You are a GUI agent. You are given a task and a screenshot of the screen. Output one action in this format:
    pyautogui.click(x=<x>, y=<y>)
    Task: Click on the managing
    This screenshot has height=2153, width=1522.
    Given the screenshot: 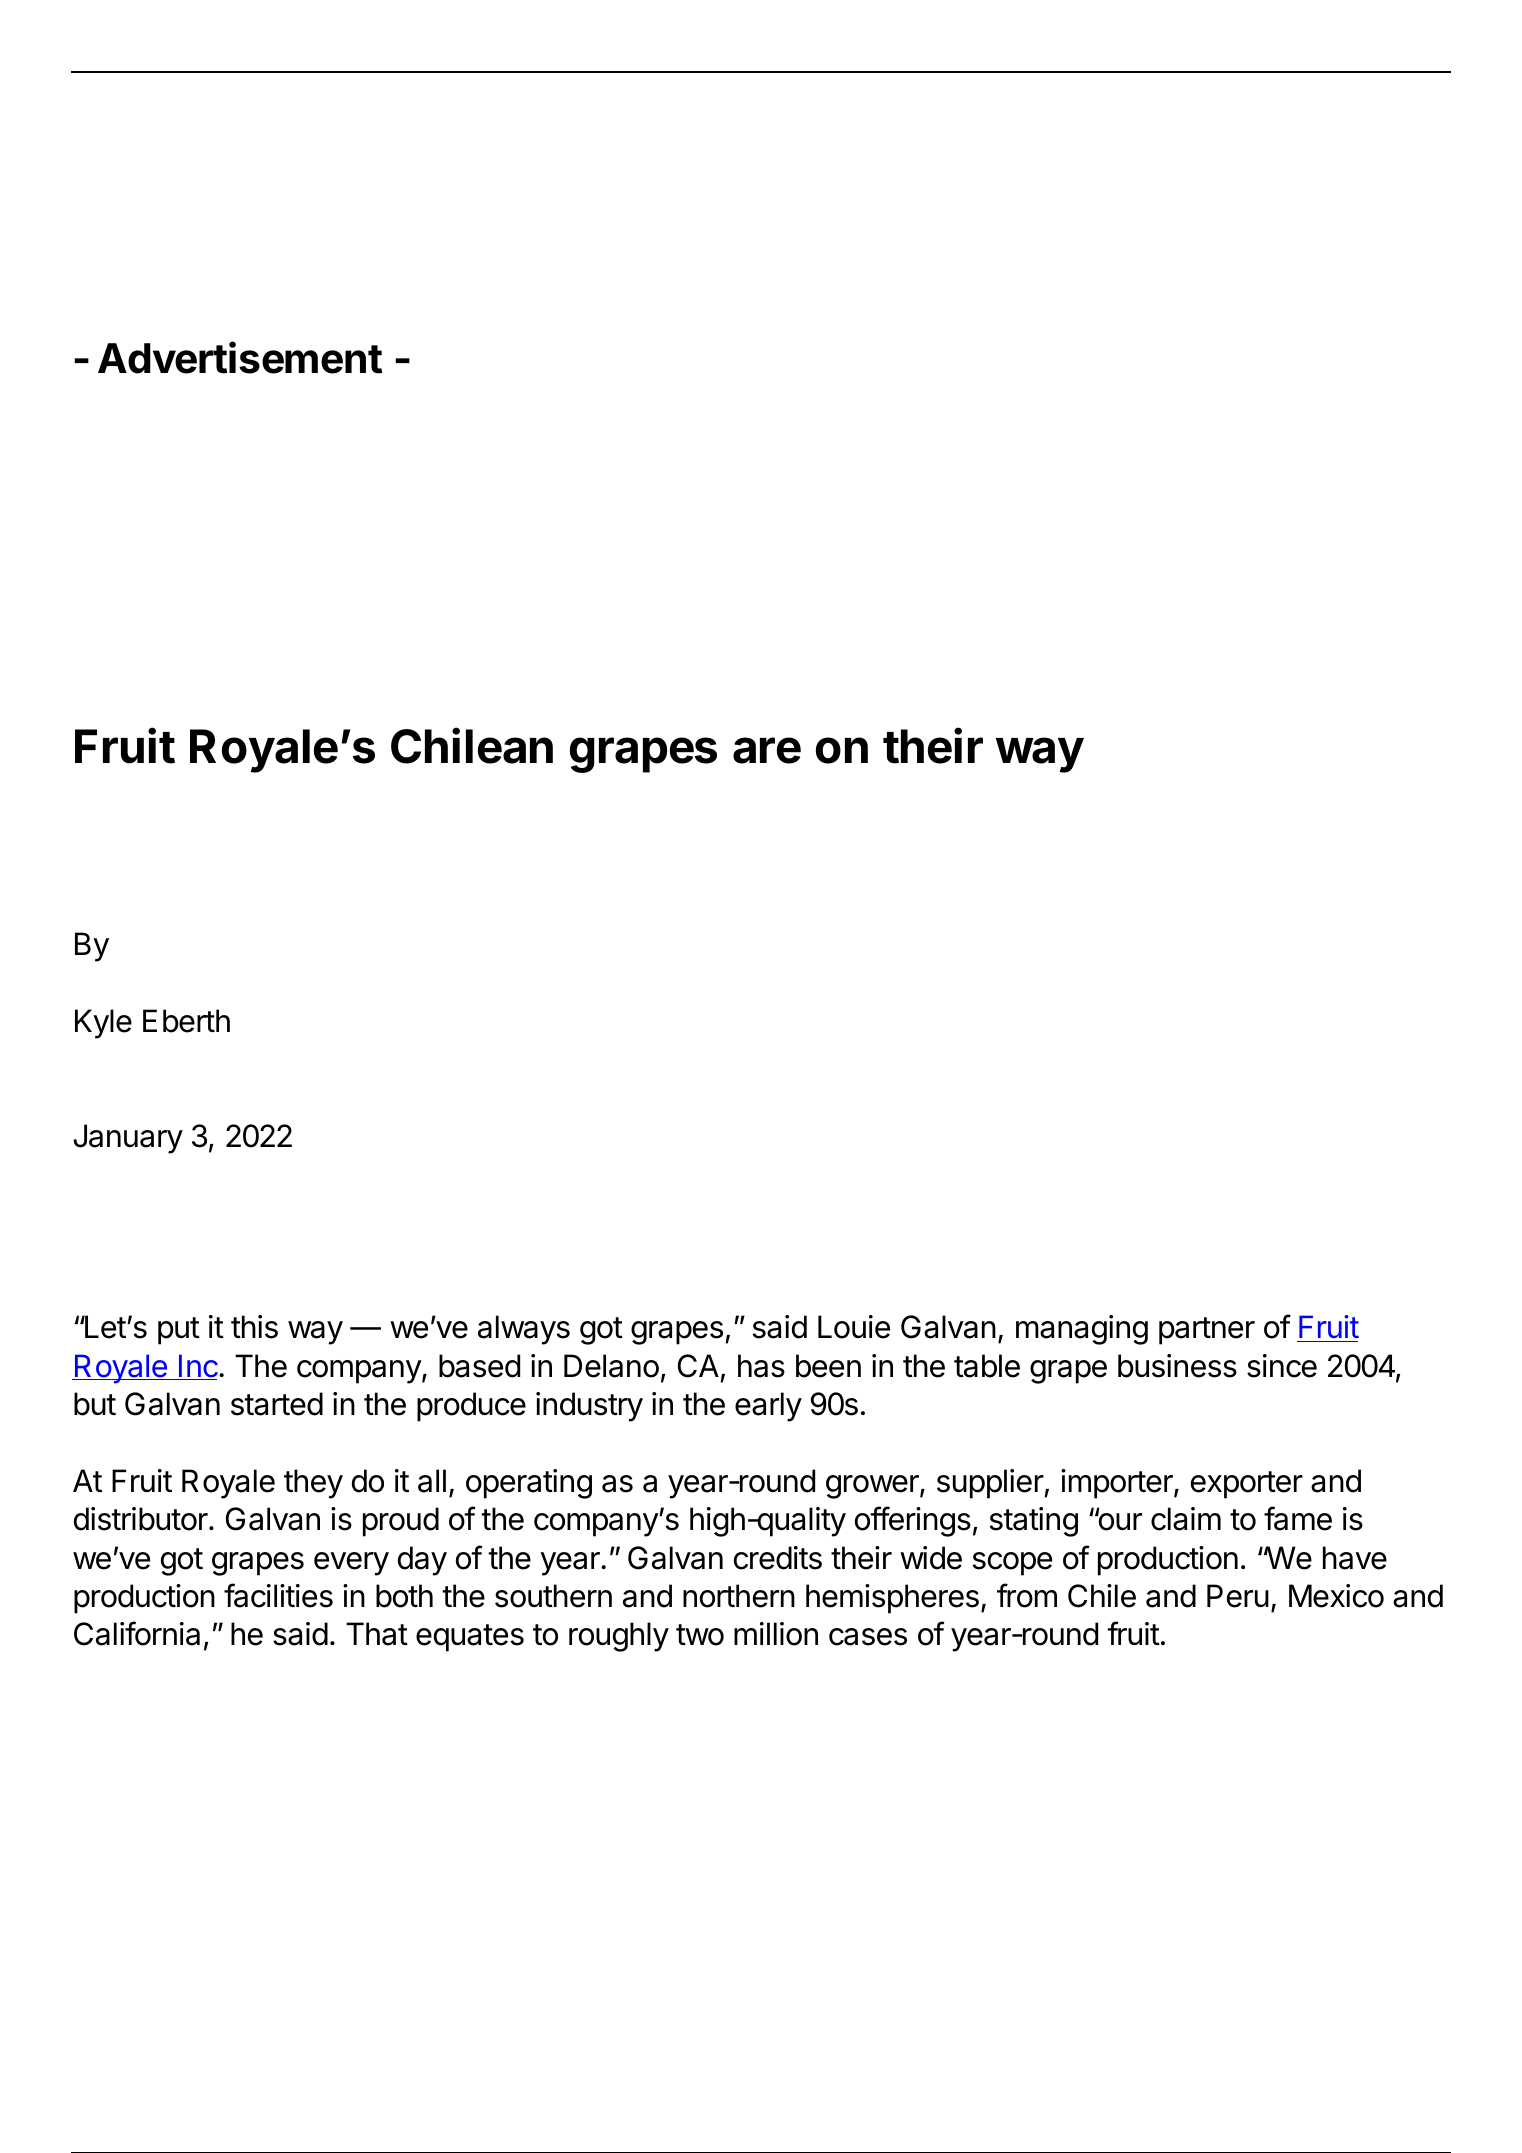 What is the action you would take?
    pyautogui.click(x=1082, y=1330)
